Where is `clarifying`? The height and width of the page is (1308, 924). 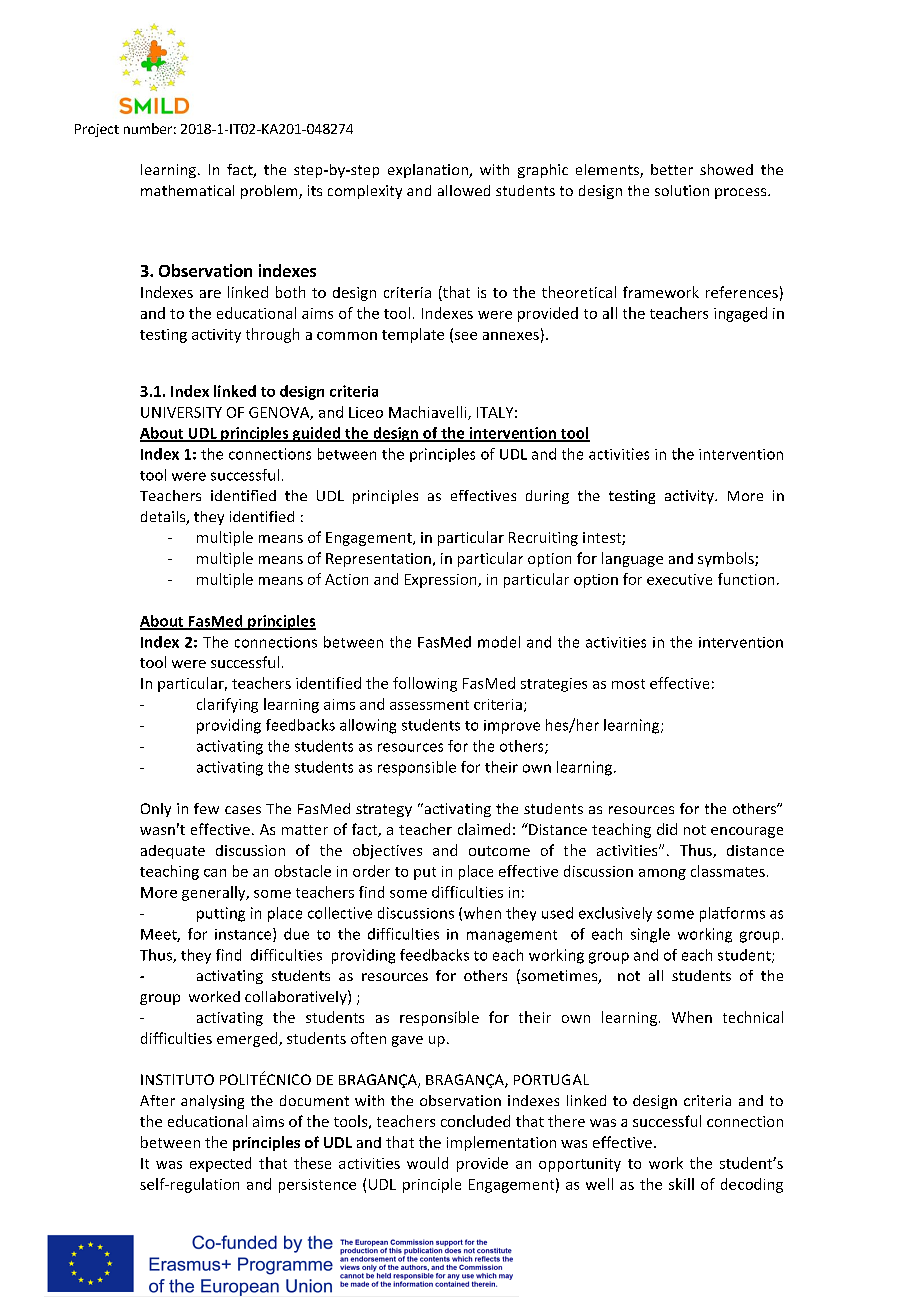 clarifying is located at coordinates (227, 705).
